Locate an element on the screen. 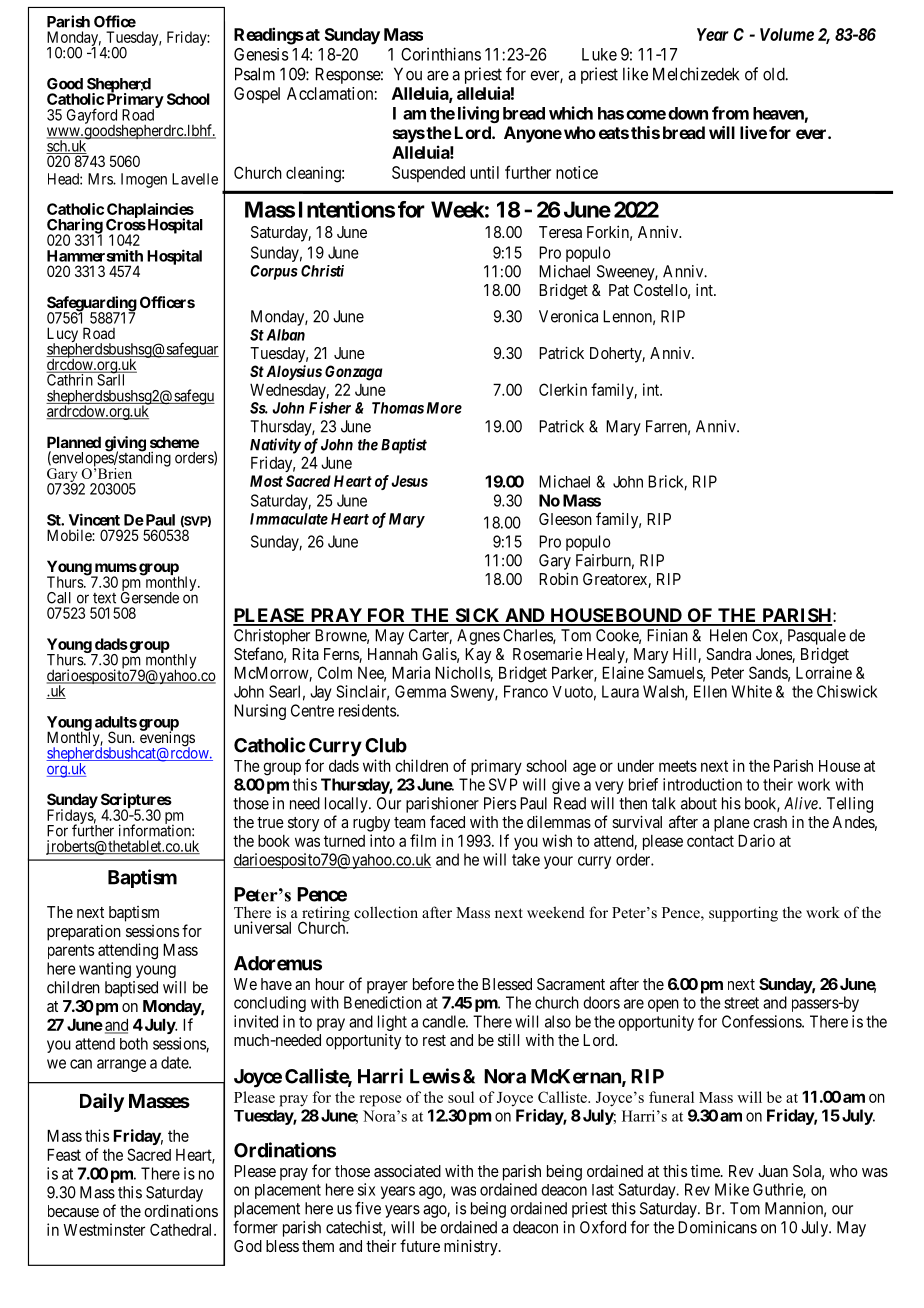 Image resolution: width=924 pixels, height=1308 pixels. Volume is located at coordinates (787, 34).
